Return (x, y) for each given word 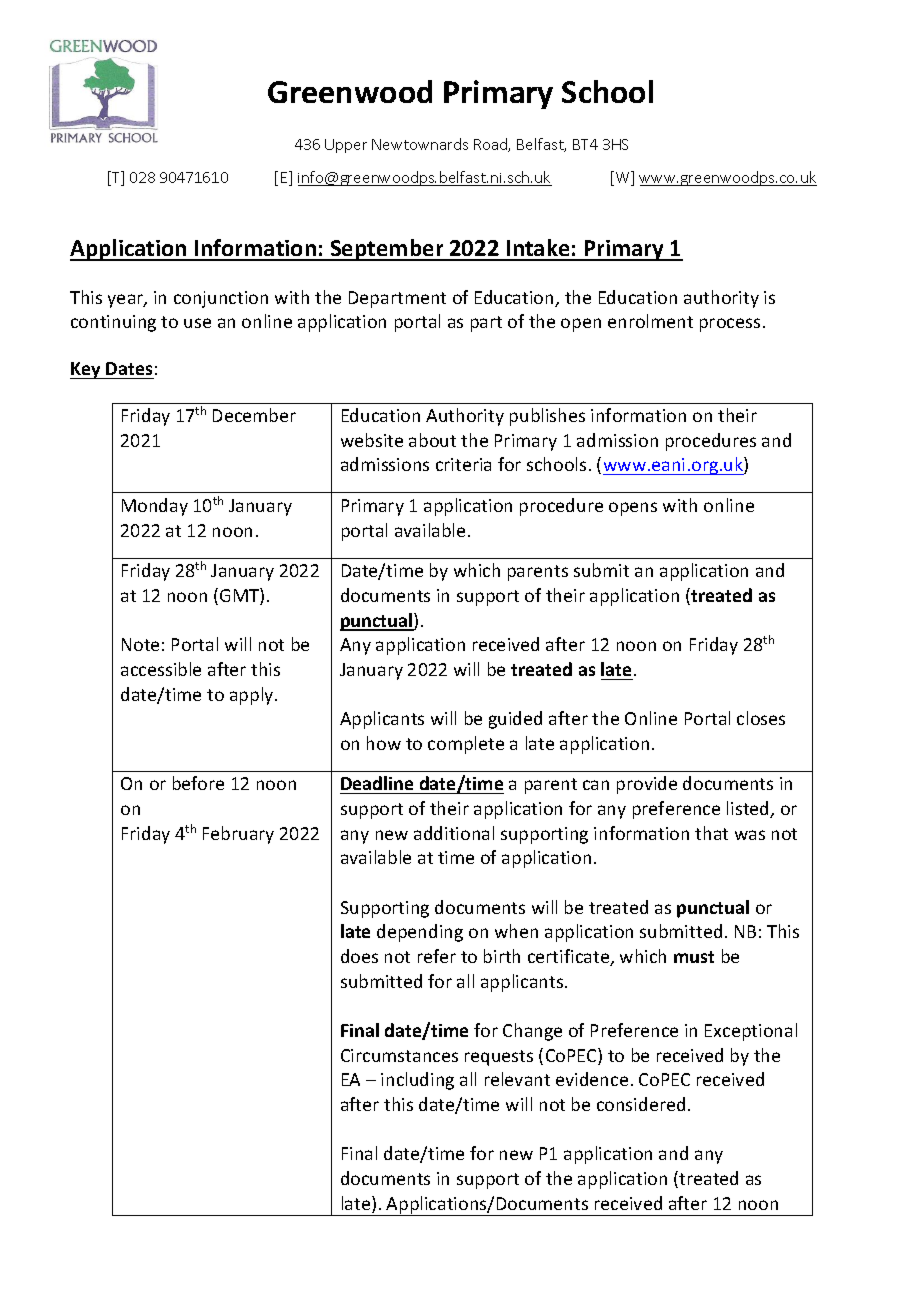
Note (140, 644)
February (238, 835)
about (432, 440)
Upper (346, 146)
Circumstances (399, 1055)
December (254, 415)
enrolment (650, 321)
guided (515, 720)
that (711, 833)
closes (761, 718)
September (387, 250)
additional (454, 833)
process (730, 325)
